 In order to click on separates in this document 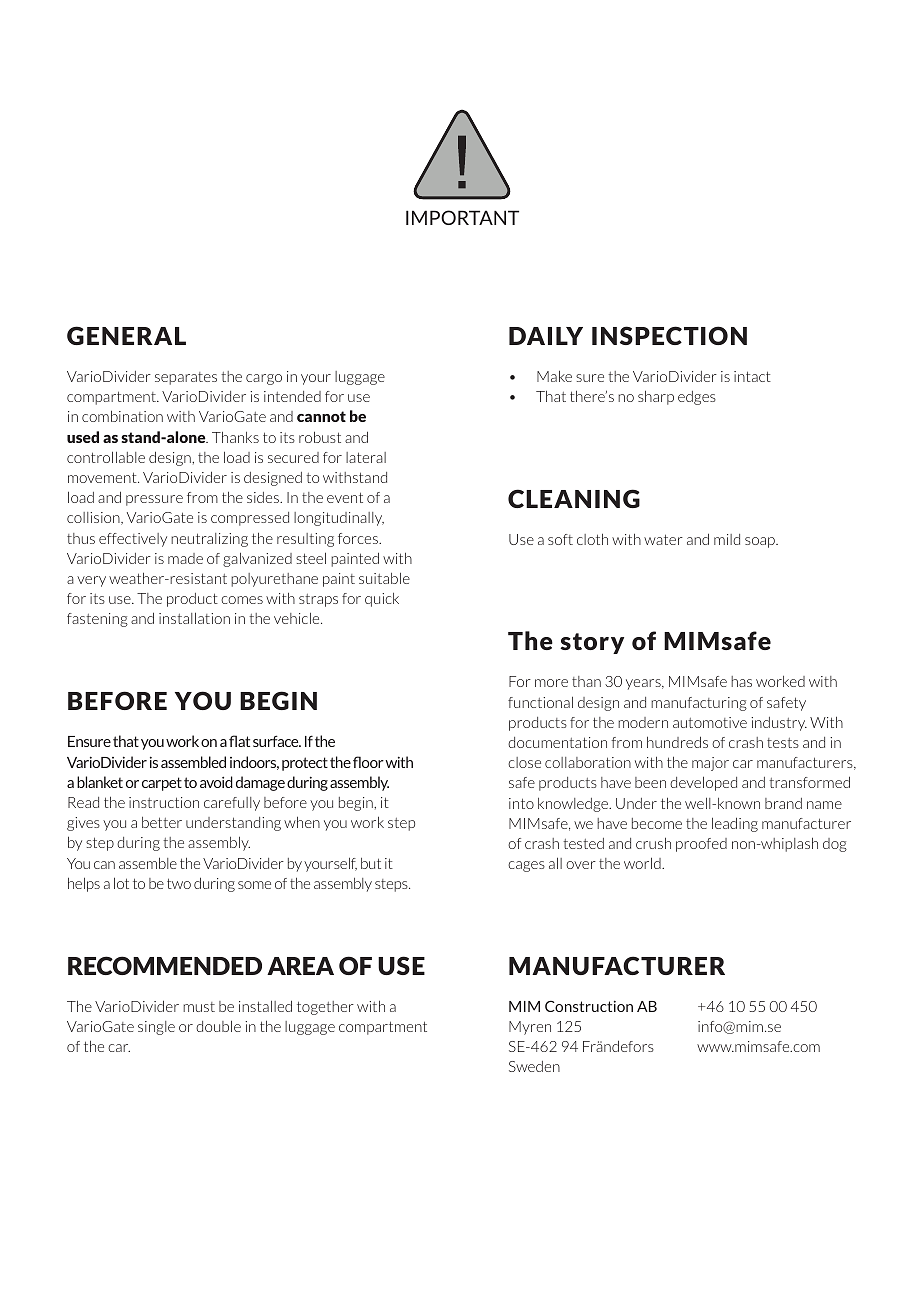, I will do `click(186, 378)`.
